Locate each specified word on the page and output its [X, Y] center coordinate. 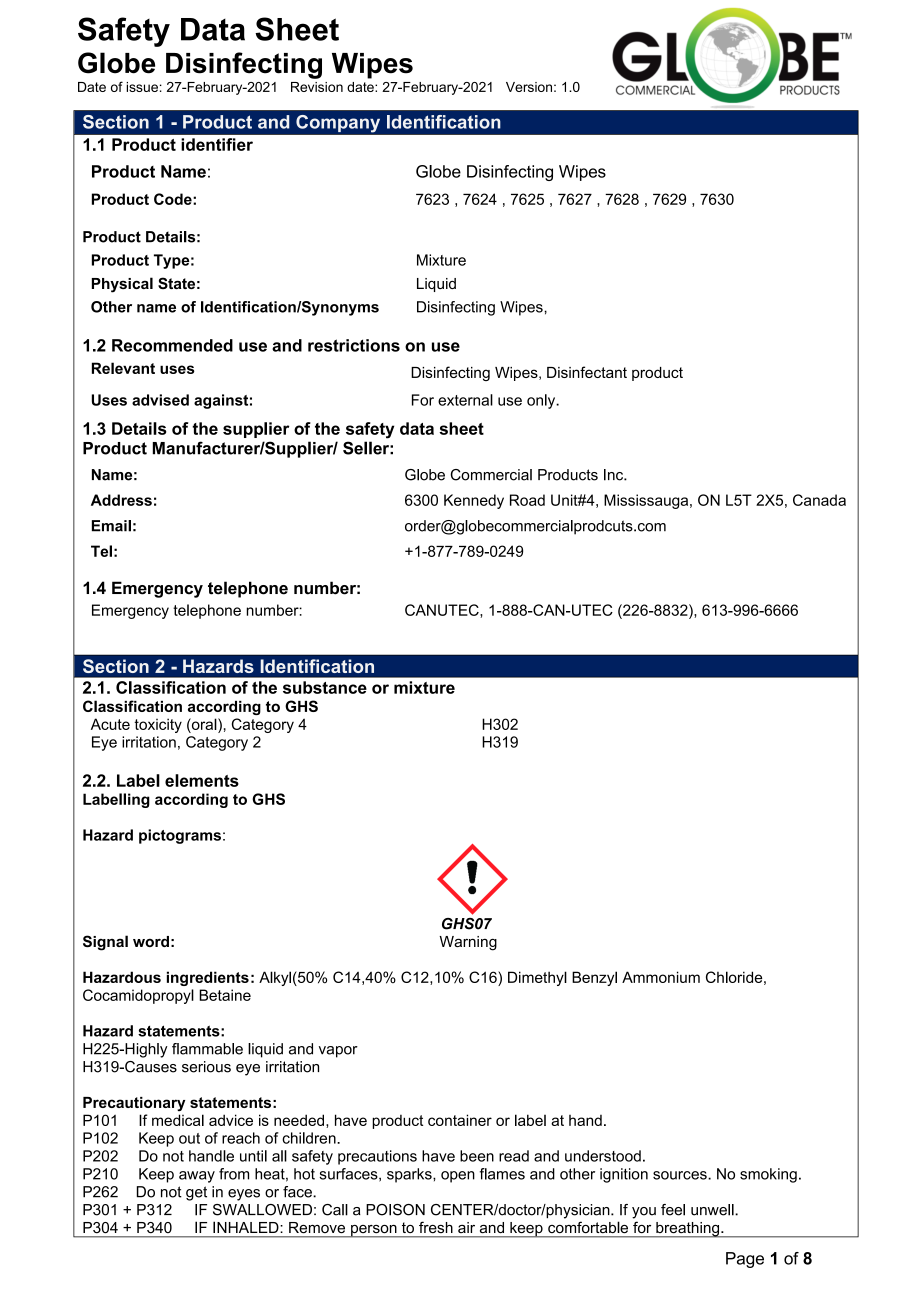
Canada [819, 500]
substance [325, 687]
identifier [217, 144]
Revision [317, 87]
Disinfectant [587, 372]
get [196, 1193]
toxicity [158, 725]
